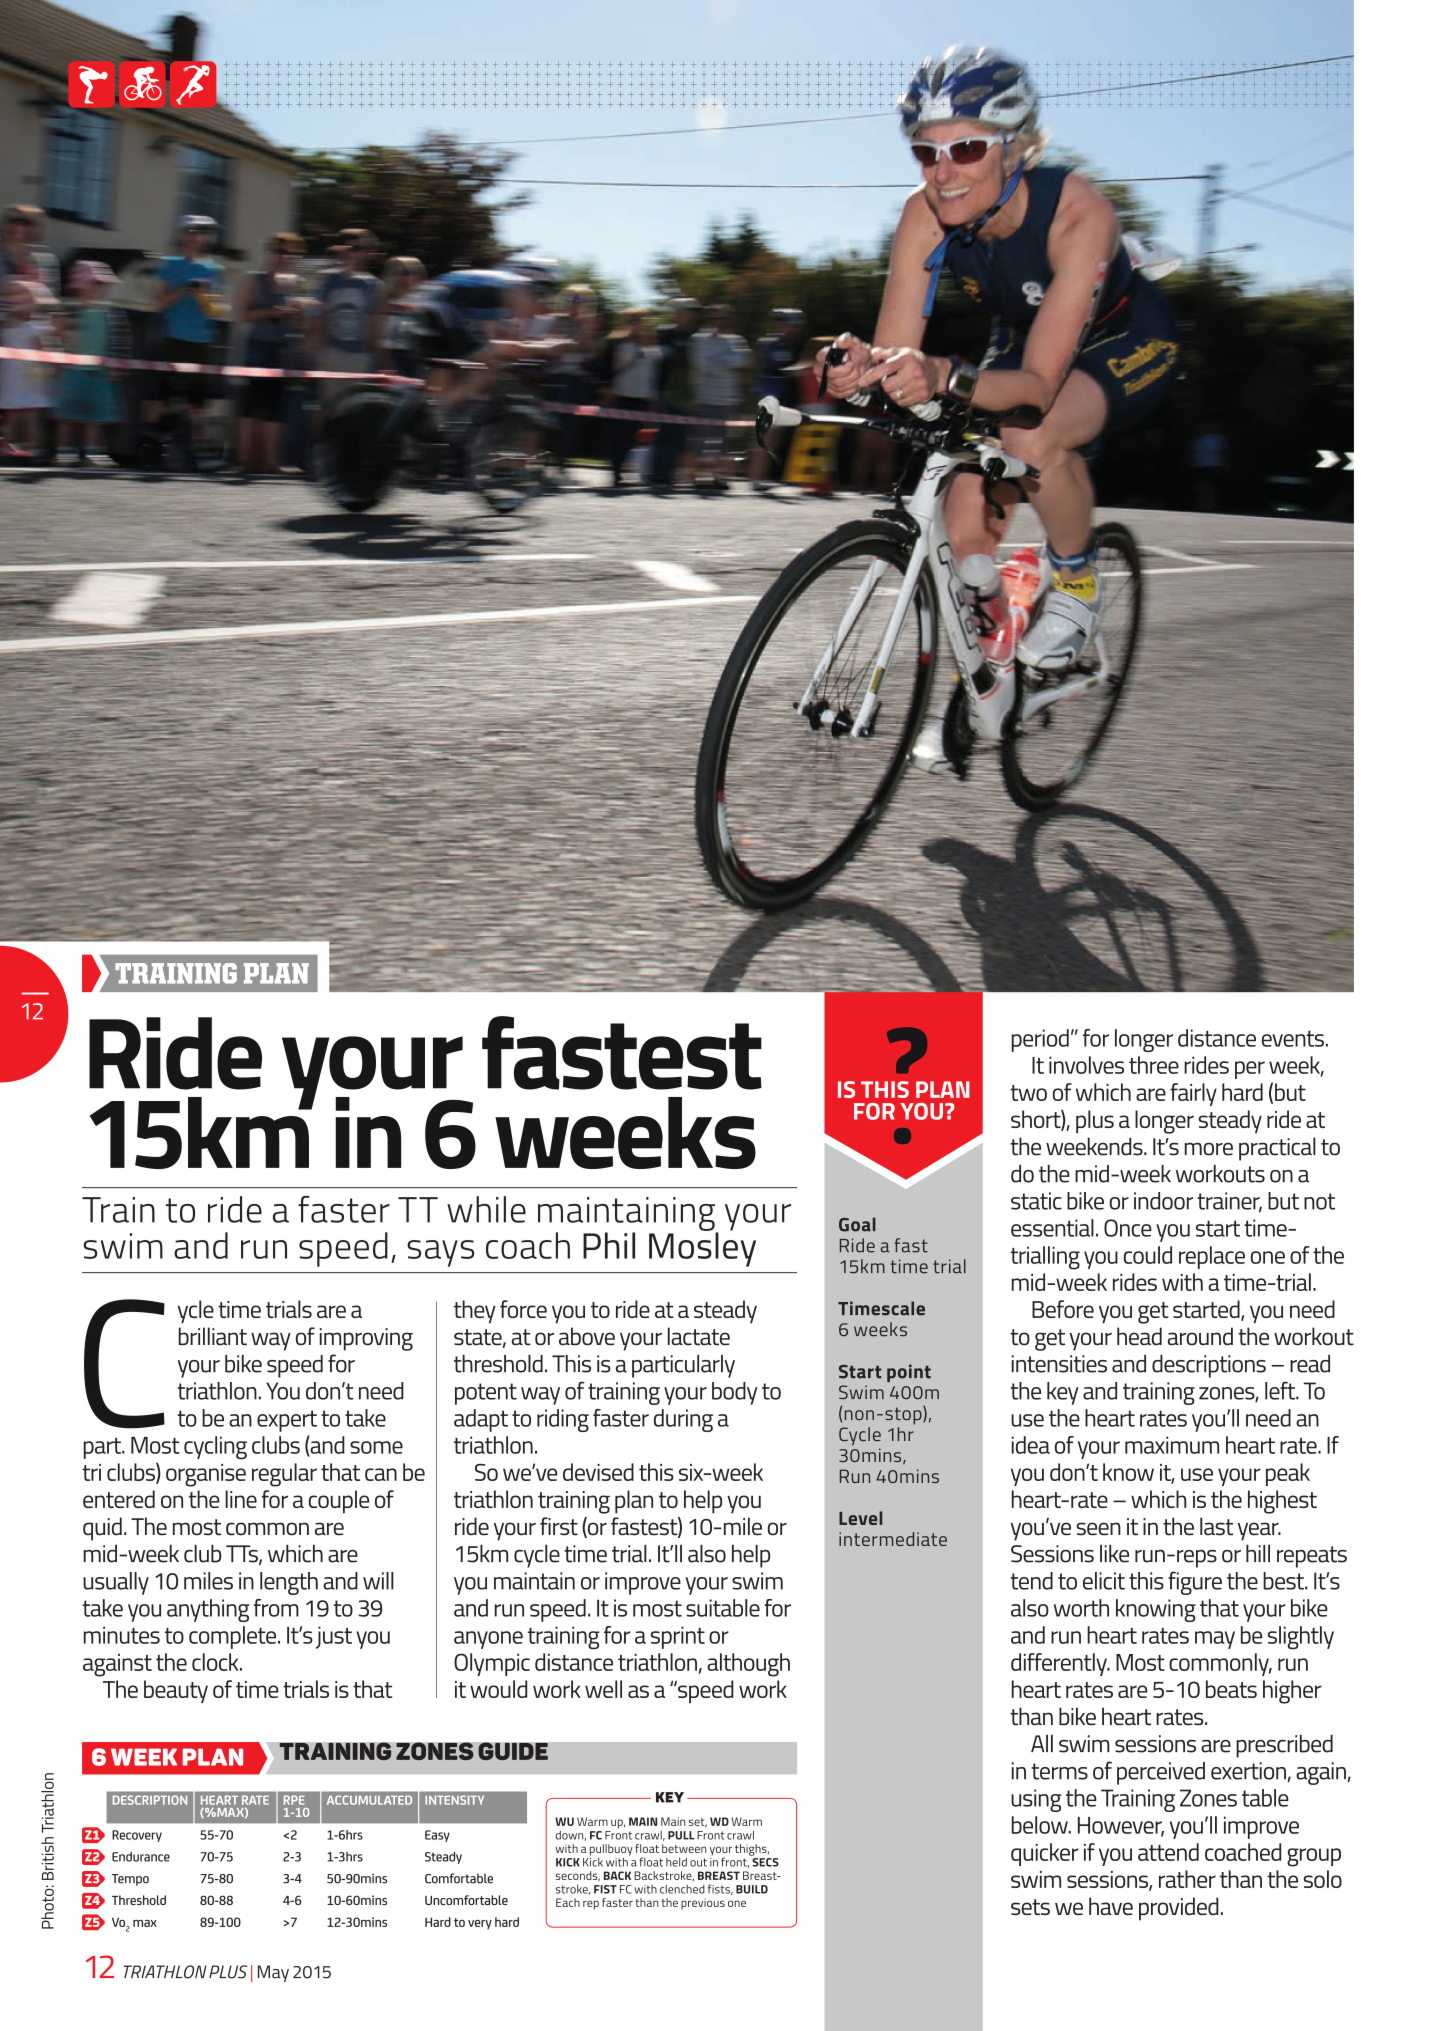  What do you see at coordinates (699, 1336) in the image?
I see `lactate` at bounding box center [699, 1336].
